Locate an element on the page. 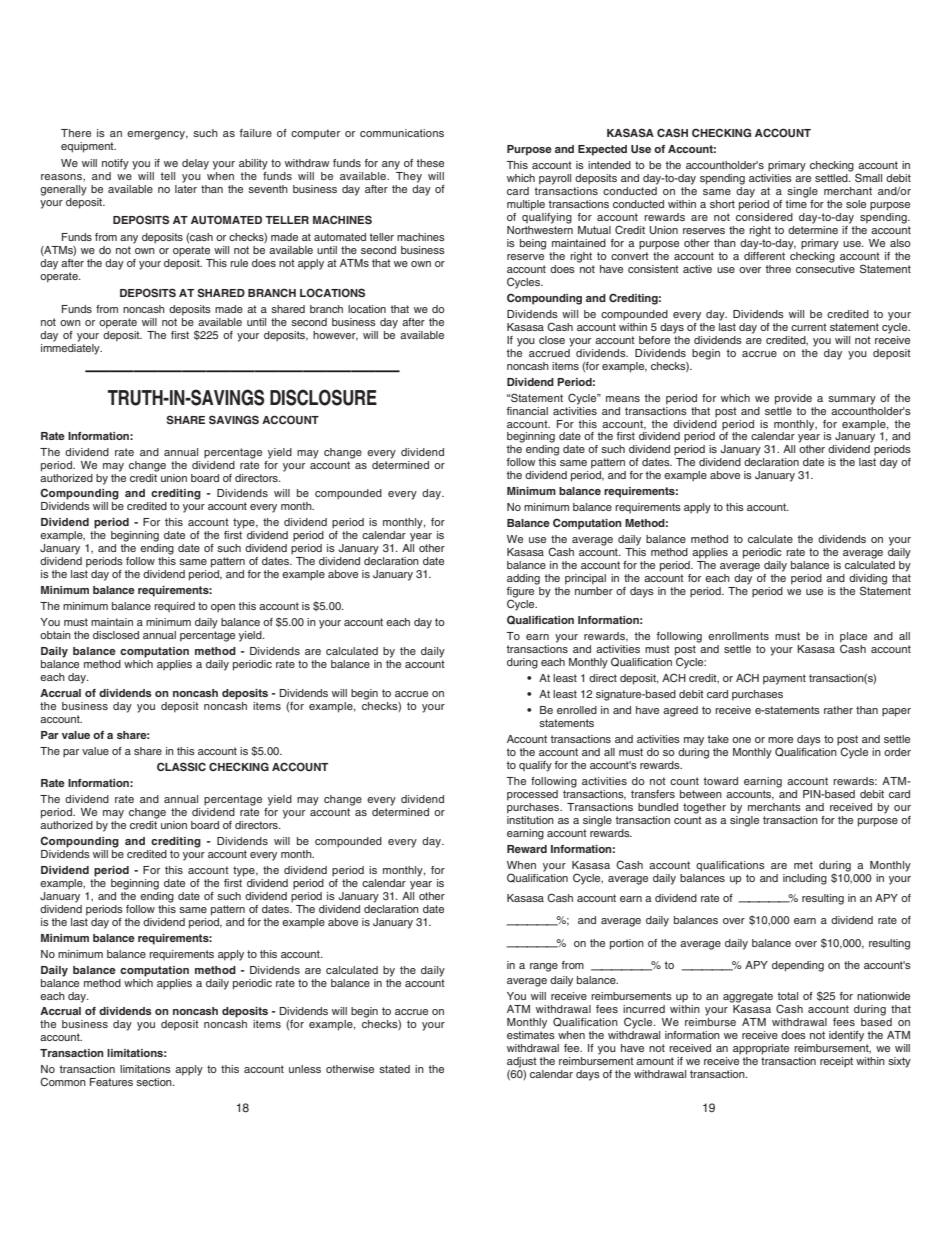 This document has width=952, height=1233. delay is located at coordinates (195, 164).
